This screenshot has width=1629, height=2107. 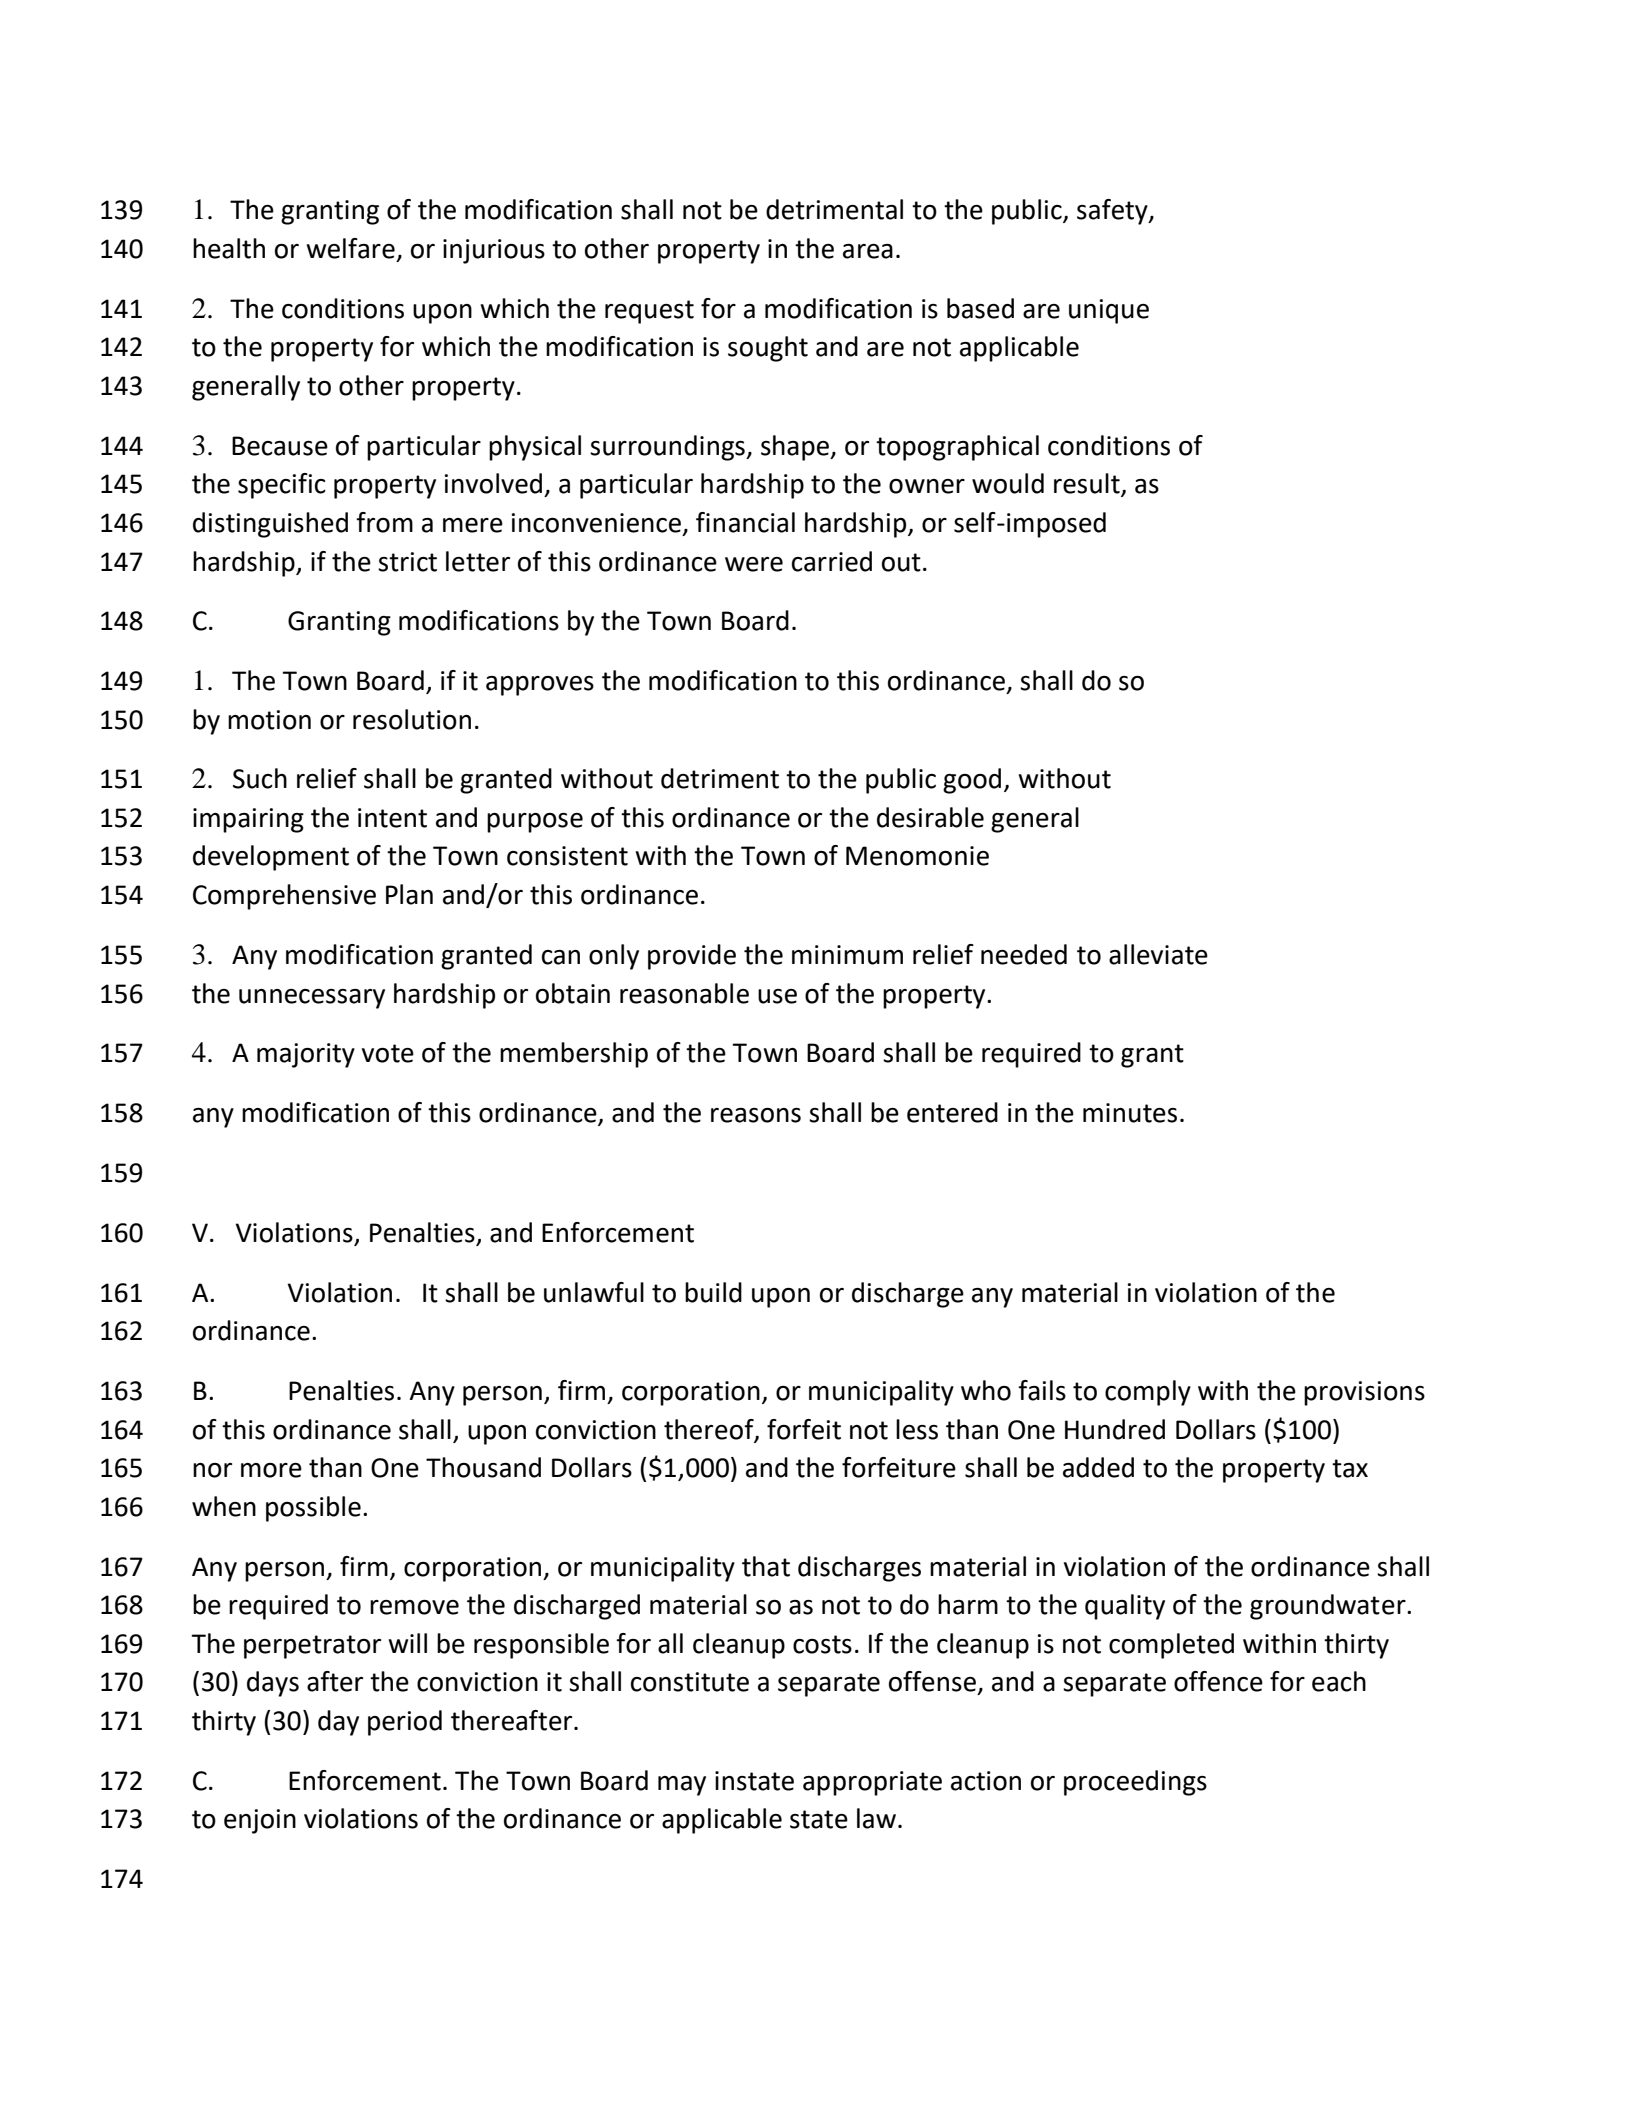 I want to click on period, so click(x=405, y=1723).
